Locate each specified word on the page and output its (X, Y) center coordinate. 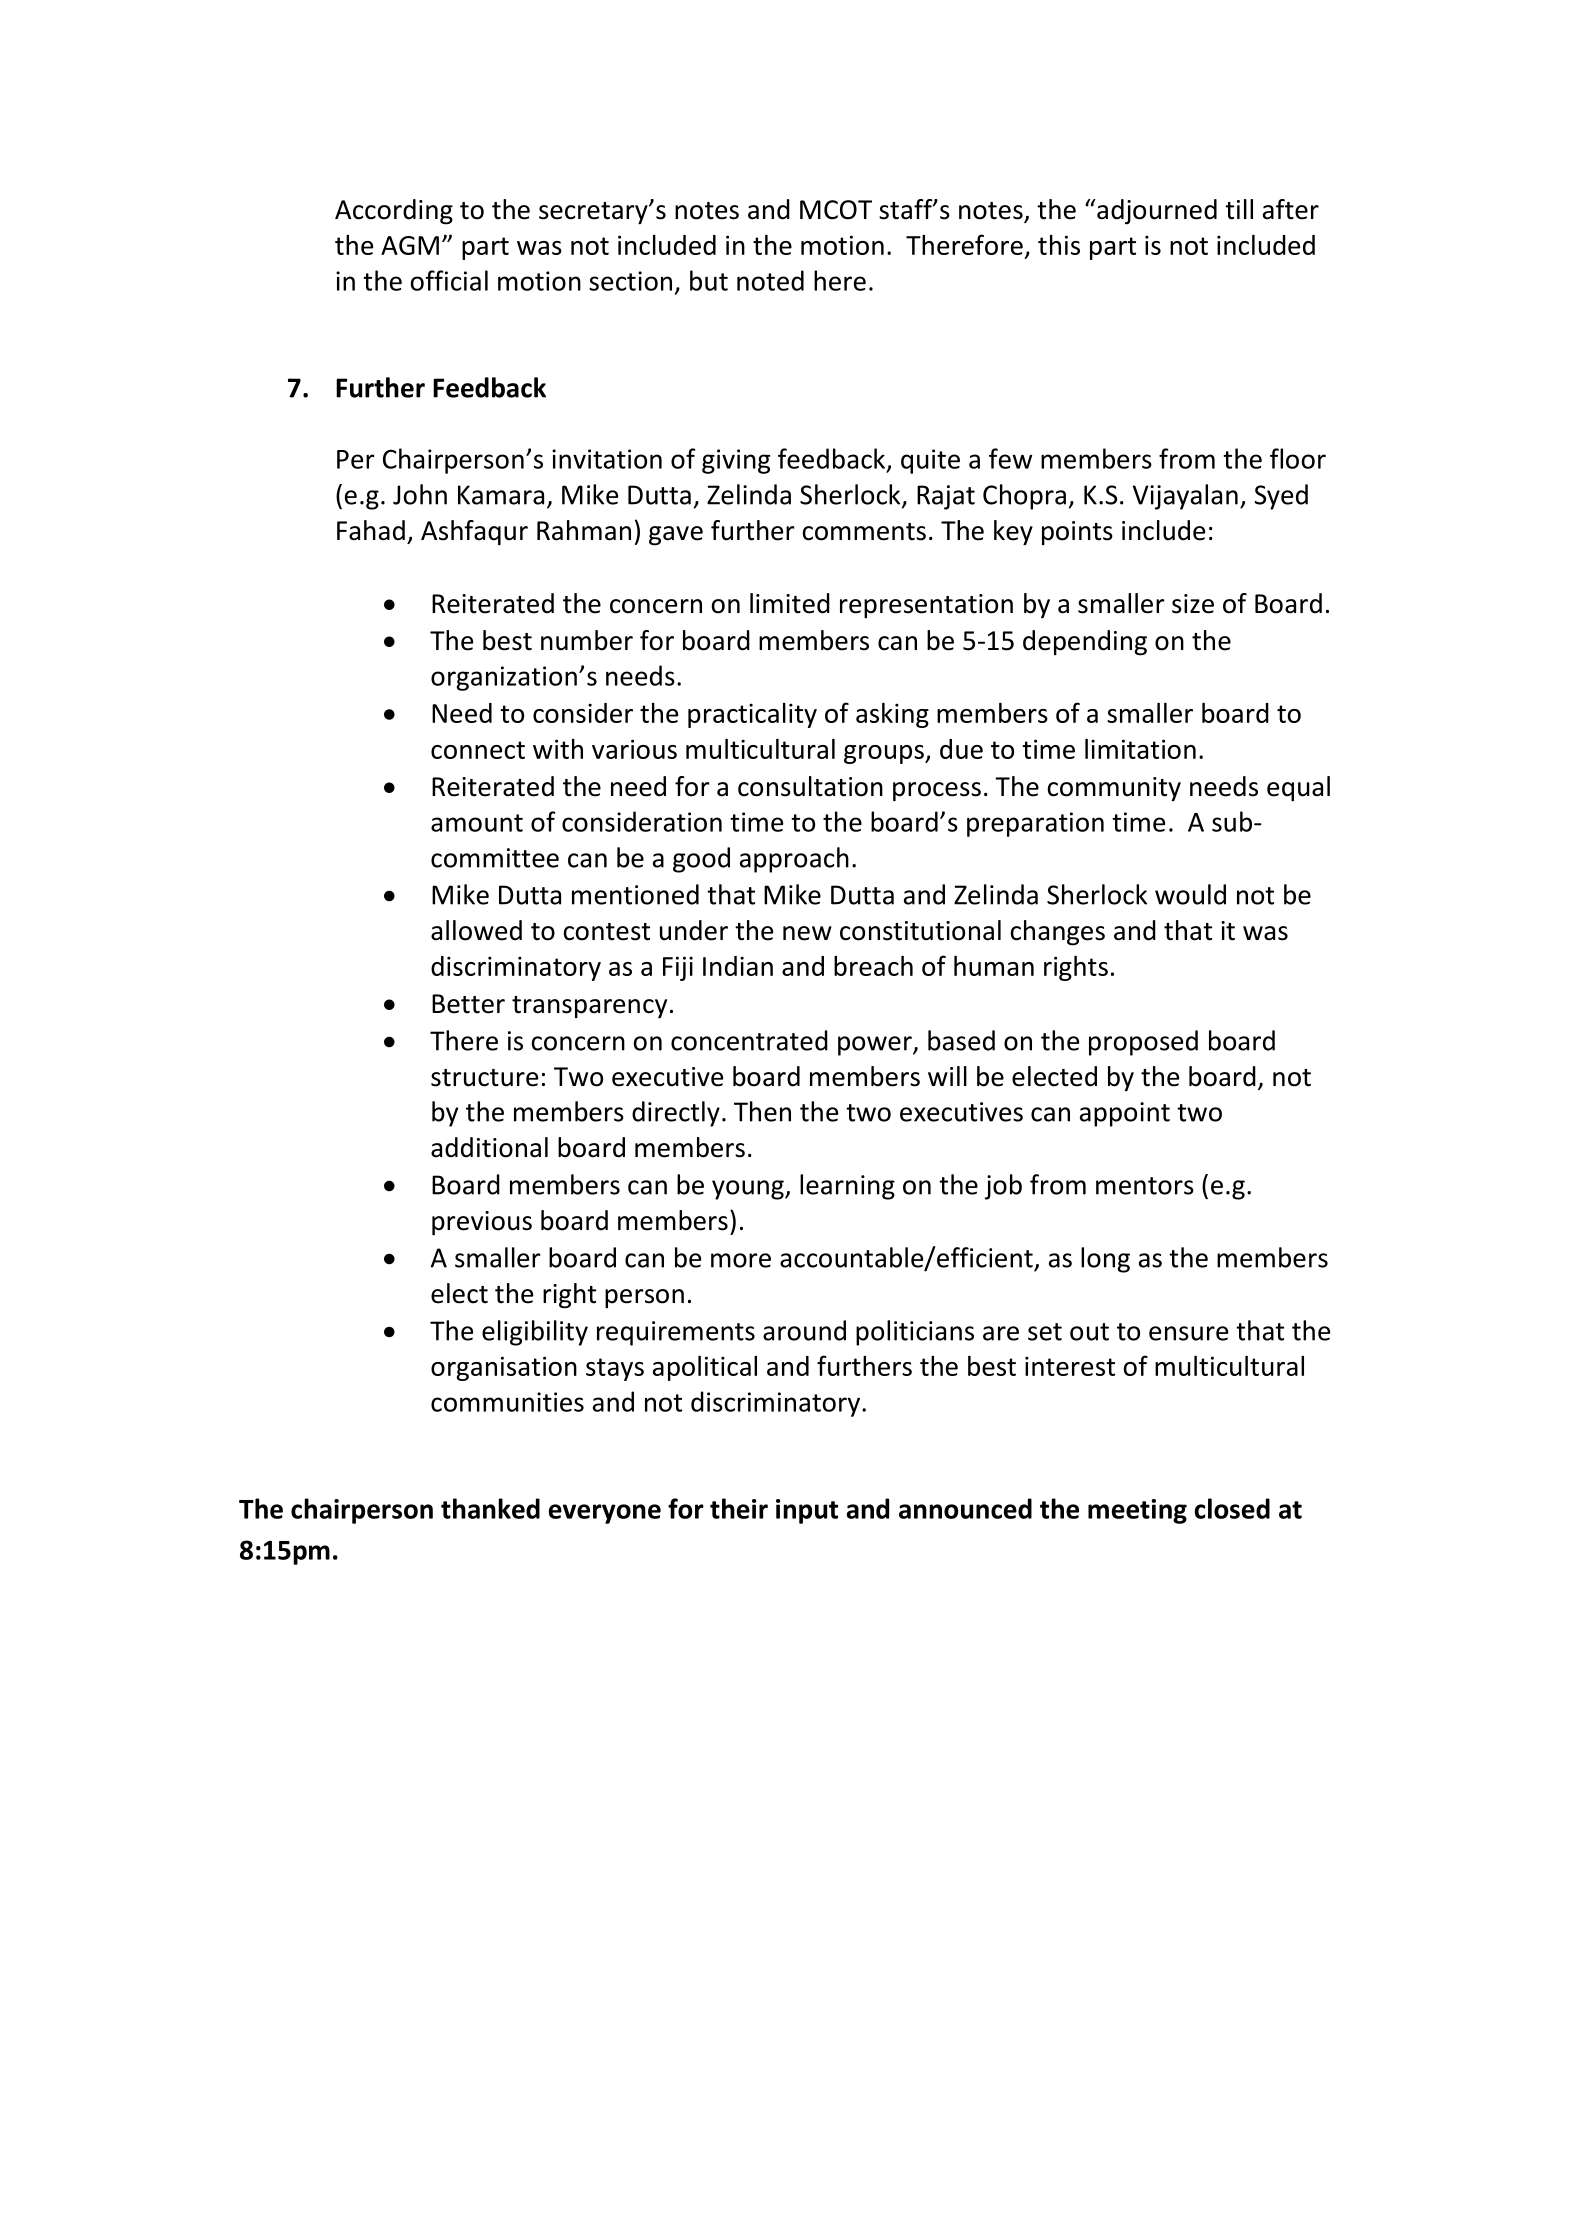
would (1190, 894)
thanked (490, 1508)
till (1239, 209)
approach (794, 860)
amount (477, 823)
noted (770, 280)
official (449, 280)
